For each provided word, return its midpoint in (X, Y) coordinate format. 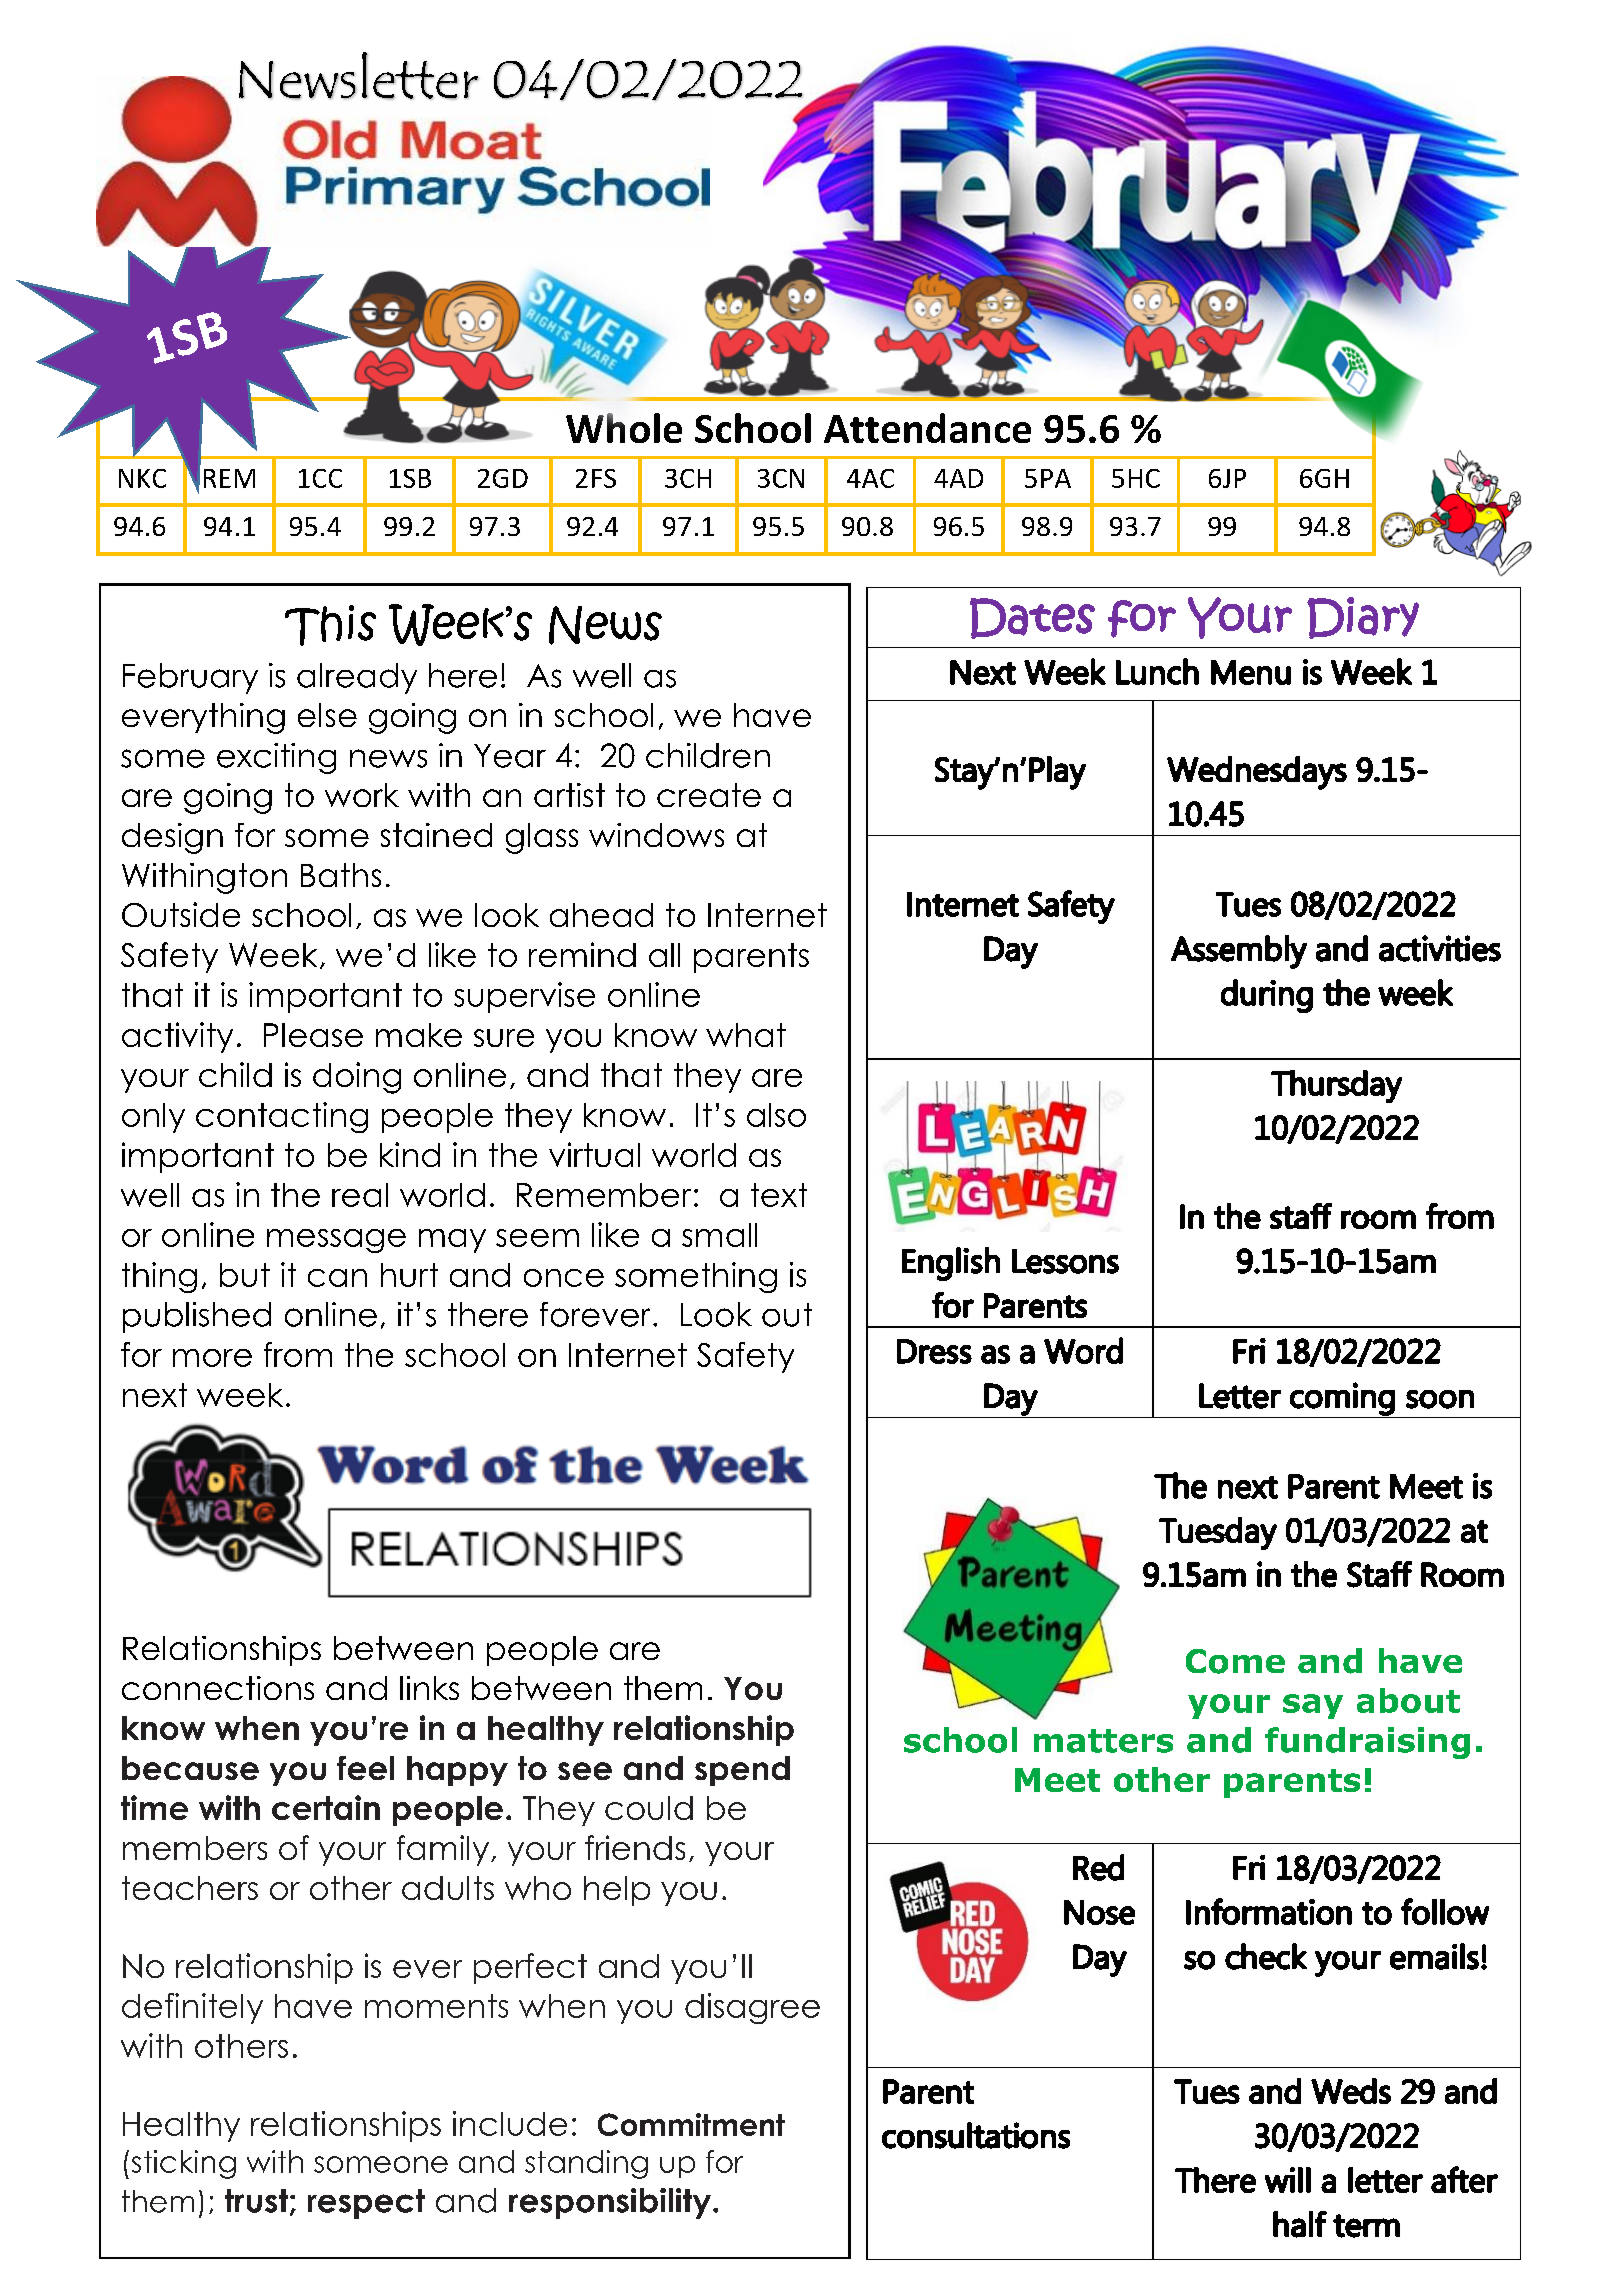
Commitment (691, 2124)
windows (656, 835)
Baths (341, 875)
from (298, 1354)
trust (258, 2202)
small (719, 1235)
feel (365, 1768)
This (330, 625)
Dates (1032, 618)
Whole (624, 428)
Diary (1363, 618)
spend (742, 1771)
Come (1235, 1661)
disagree (752, 2008)
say (1313, 1706)
